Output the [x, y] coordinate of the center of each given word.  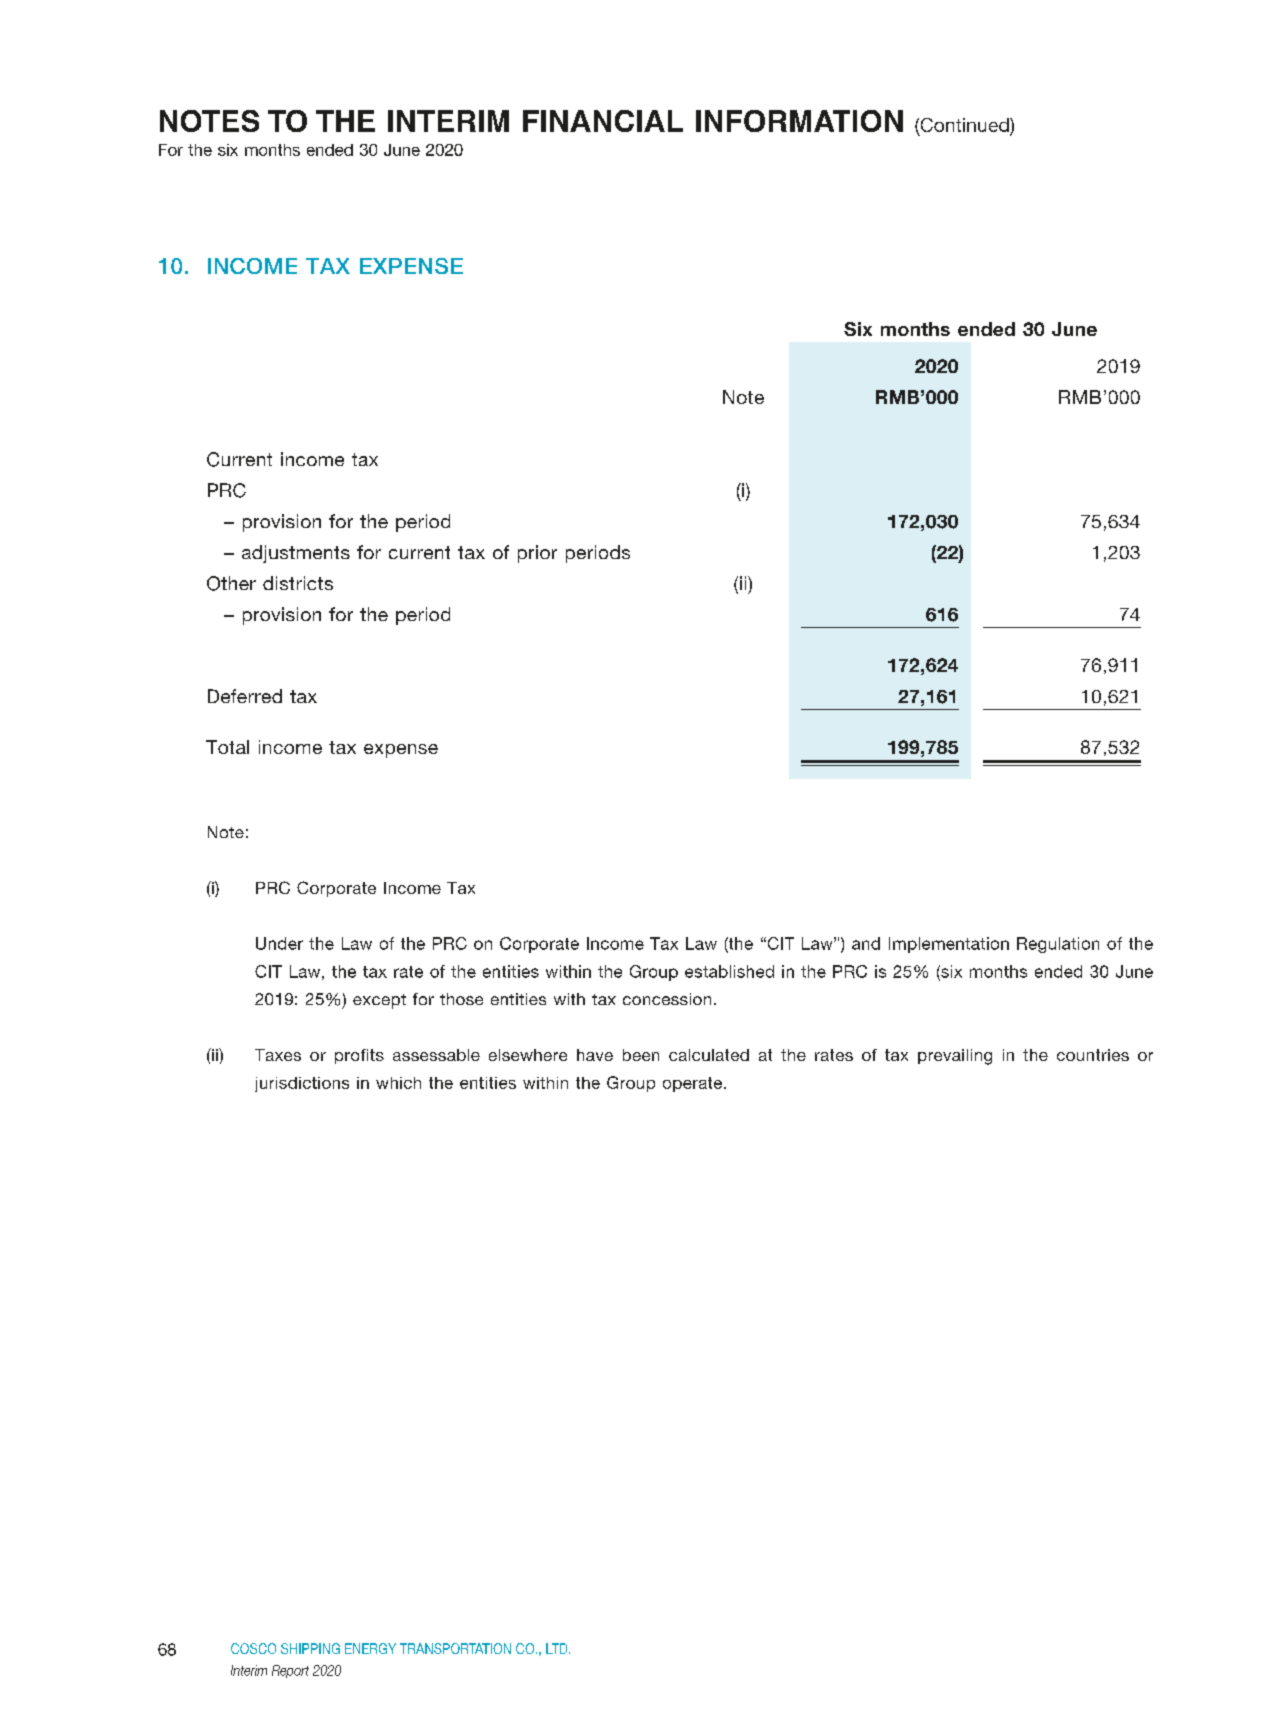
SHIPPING [310, 1648]
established [729, 971]
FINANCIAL [603, 121]
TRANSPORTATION [455, 1648]
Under [279, 943]
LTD [558, 1648]
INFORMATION [799, 121]
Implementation [949, 945]
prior [537, 554]
